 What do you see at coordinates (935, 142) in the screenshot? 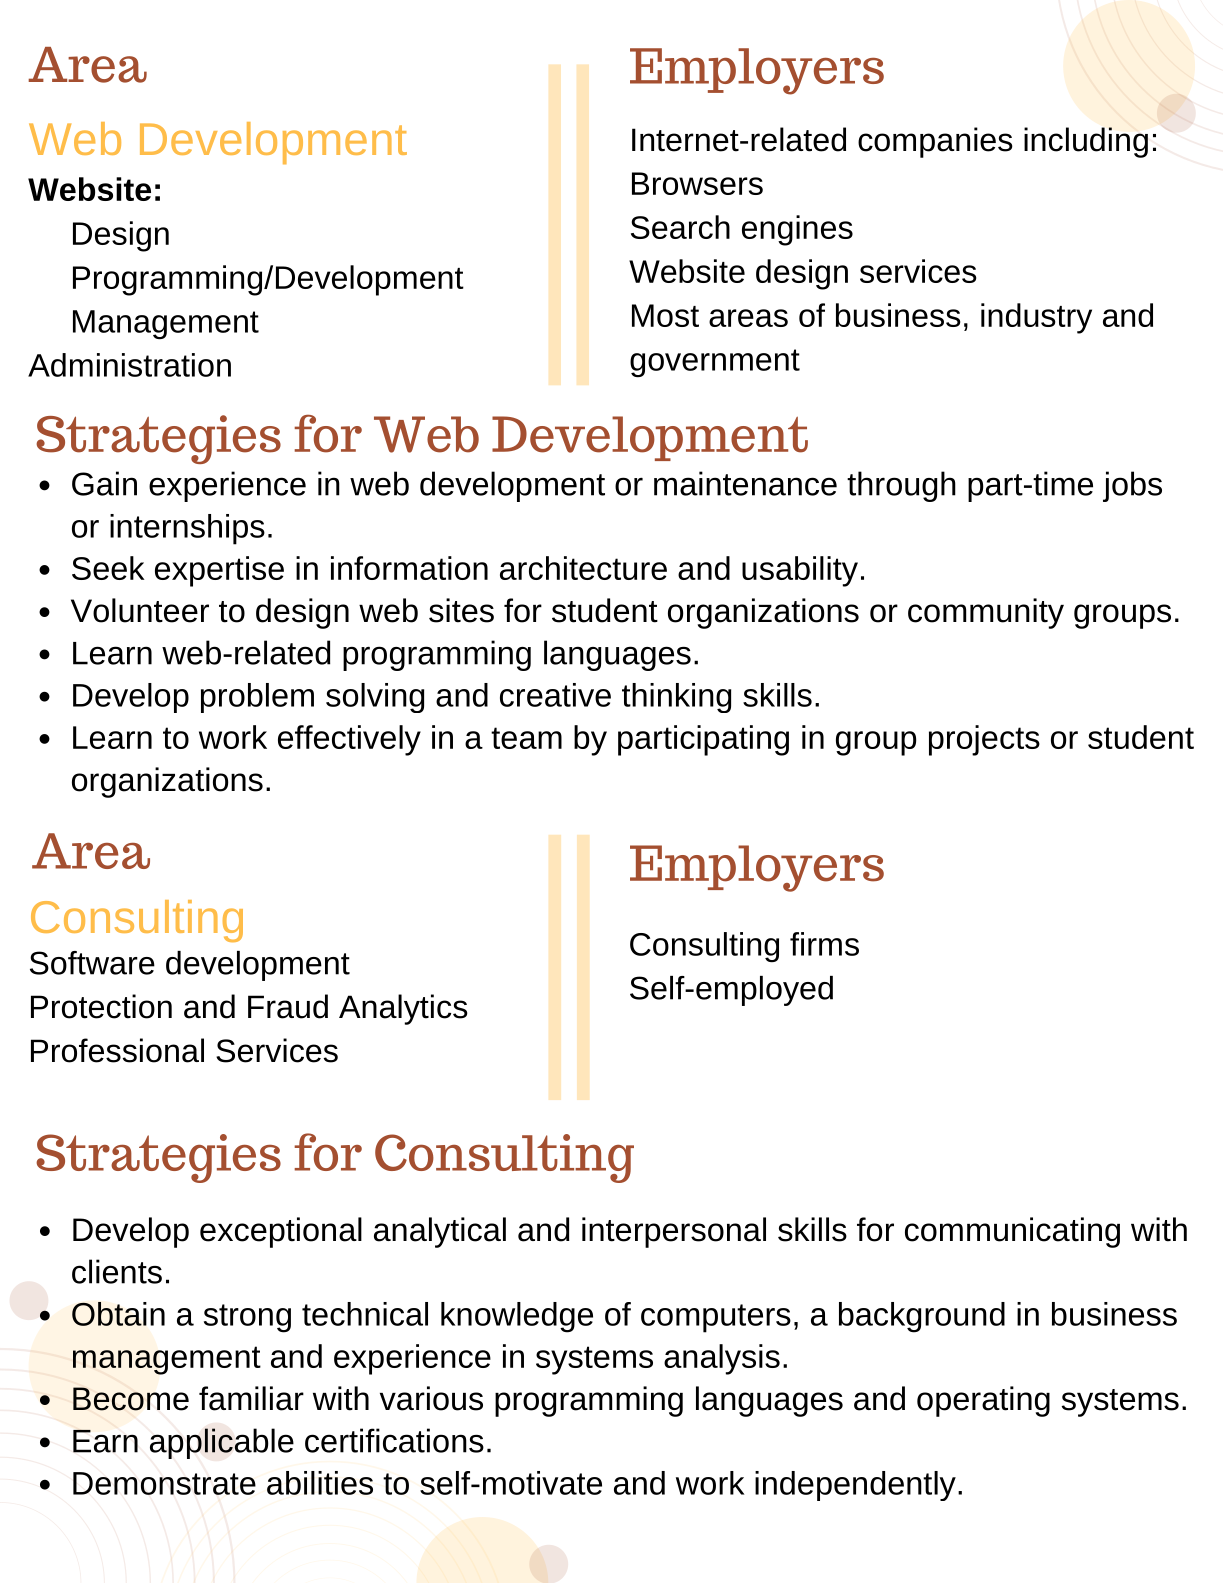
I see `companies` at bounding box center [935, 142].
